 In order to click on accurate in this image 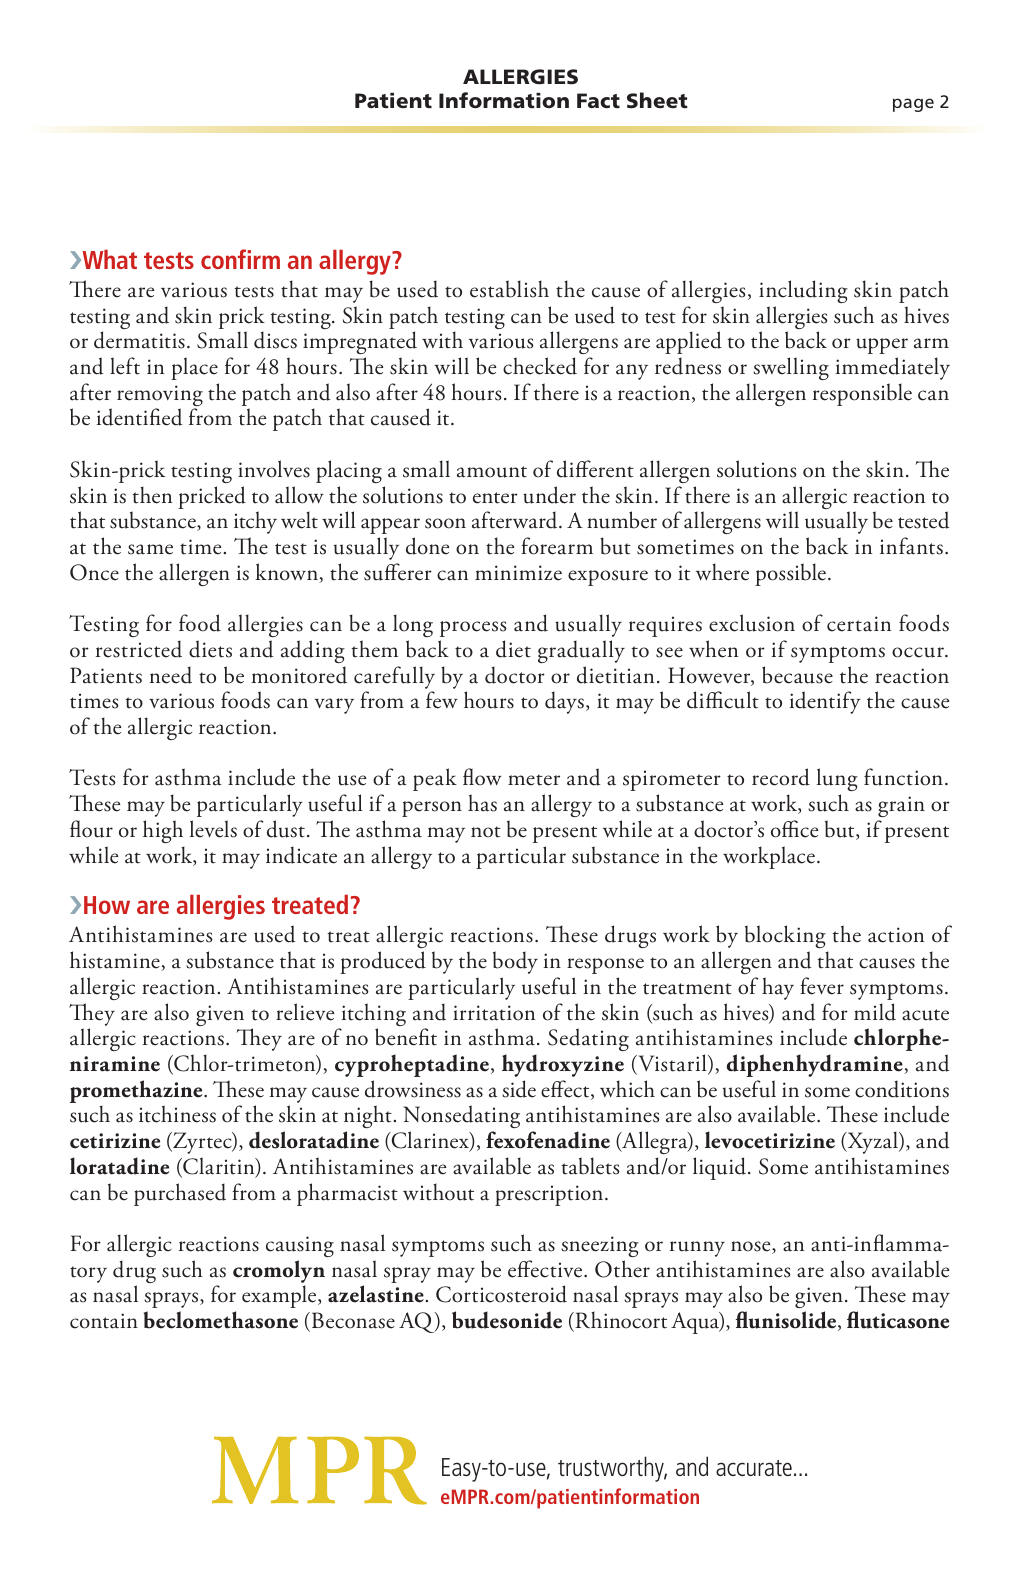, I will do `click(754, 1468)`.
